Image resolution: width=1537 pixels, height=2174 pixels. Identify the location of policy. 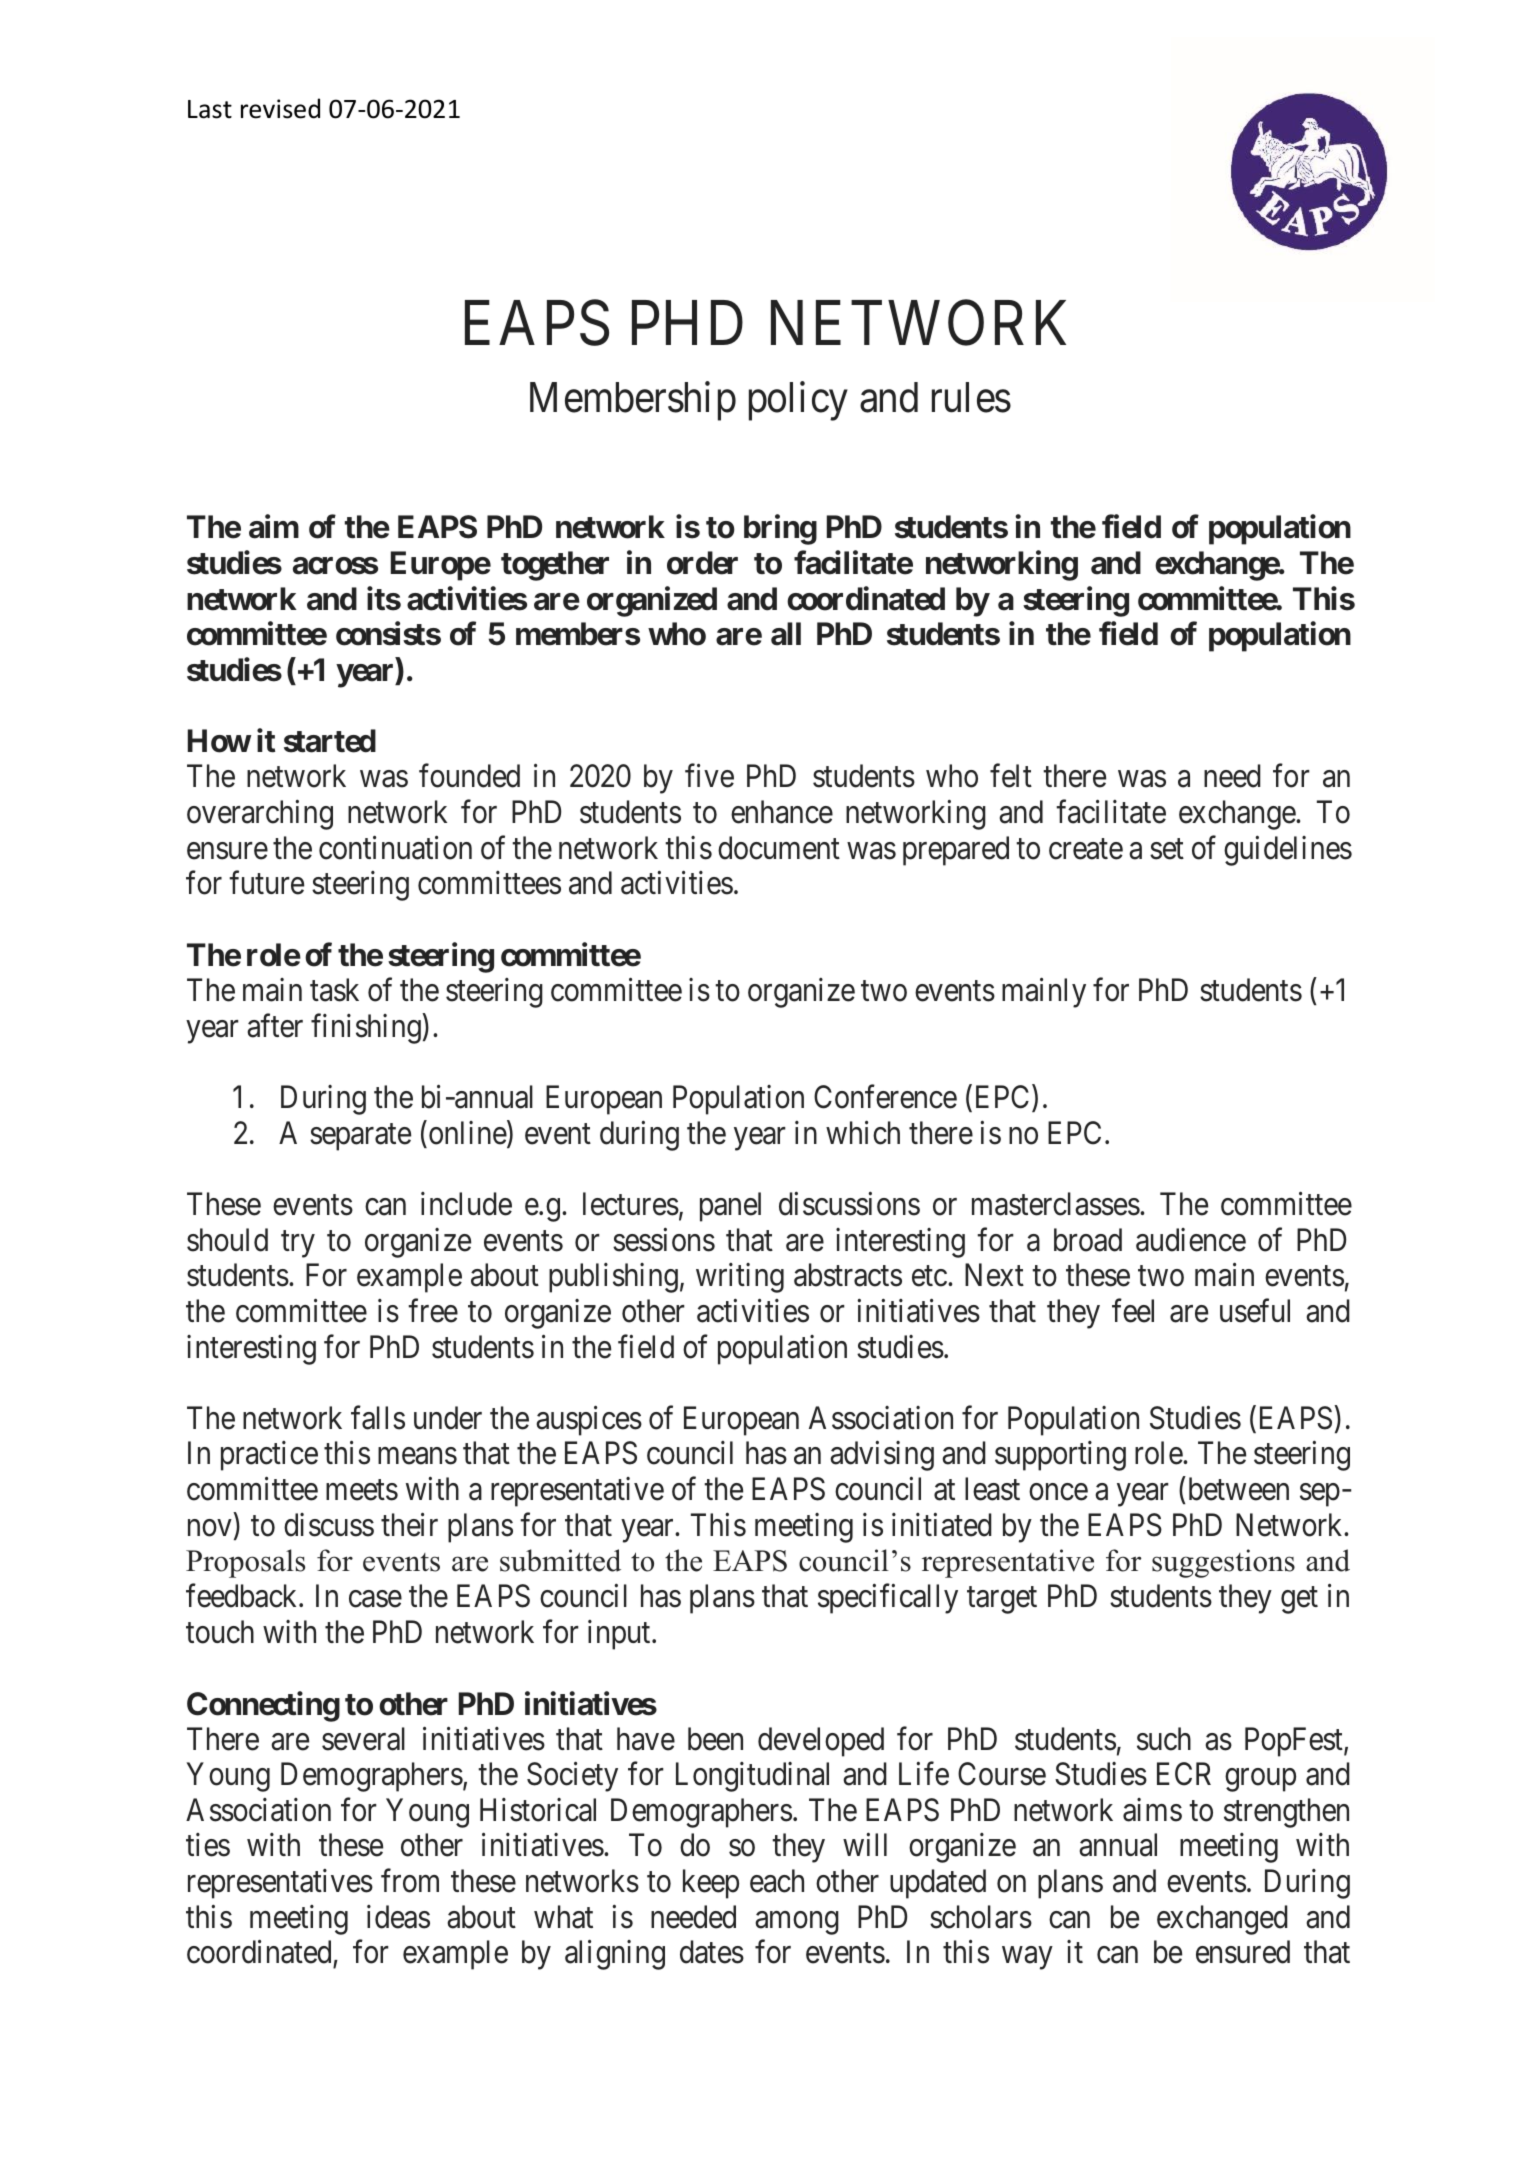
(798, 401).
